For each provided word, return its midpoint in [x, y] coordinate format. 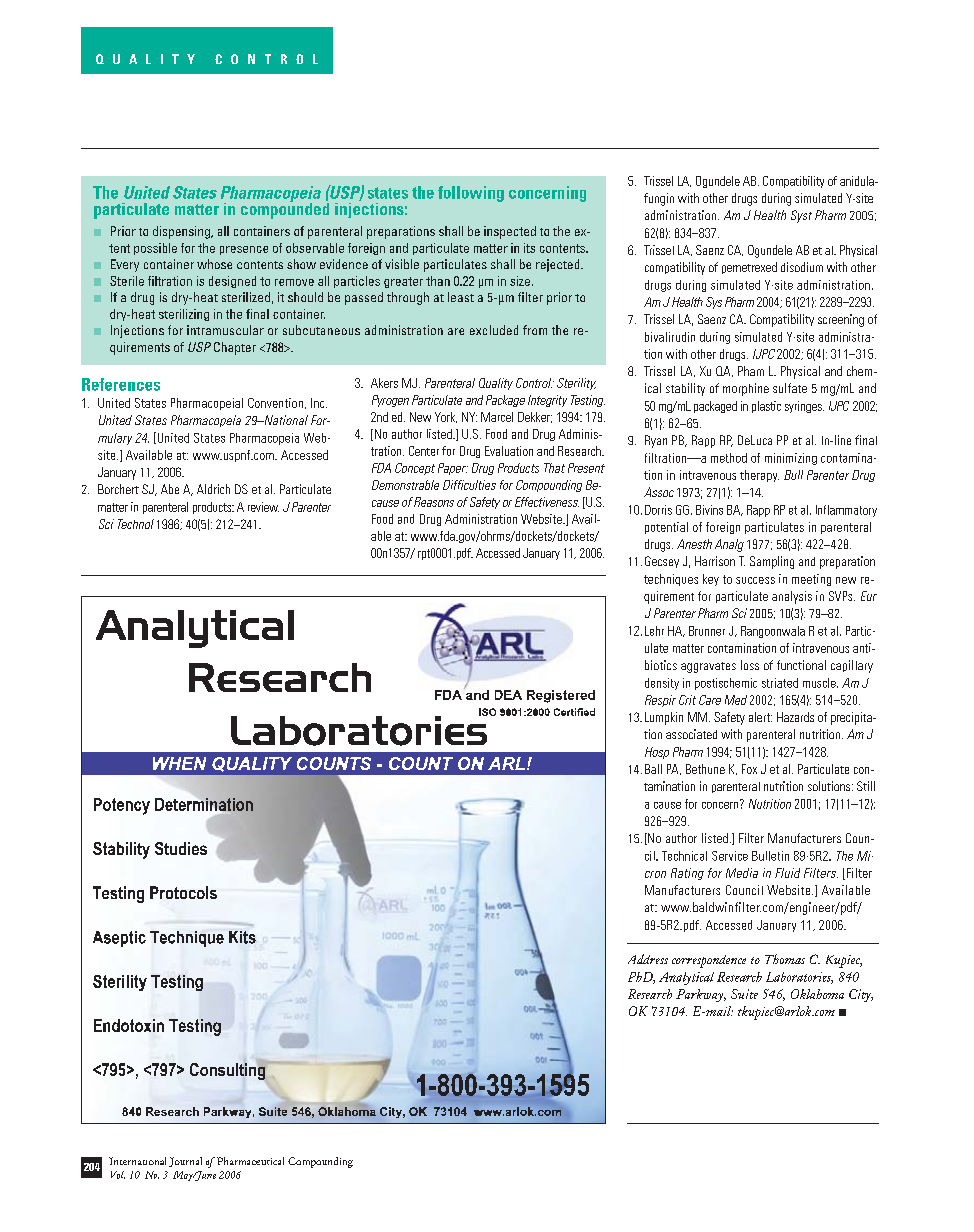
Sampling [772, 562]
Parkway [701, 995]
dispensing [182, 232]
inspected [510, 232]
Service [730, 856]
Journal [185, 1162]
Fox [749, 769]
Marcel [497, 417]
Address [648, 959]
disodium [802, 267]
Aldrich [213, 489]
